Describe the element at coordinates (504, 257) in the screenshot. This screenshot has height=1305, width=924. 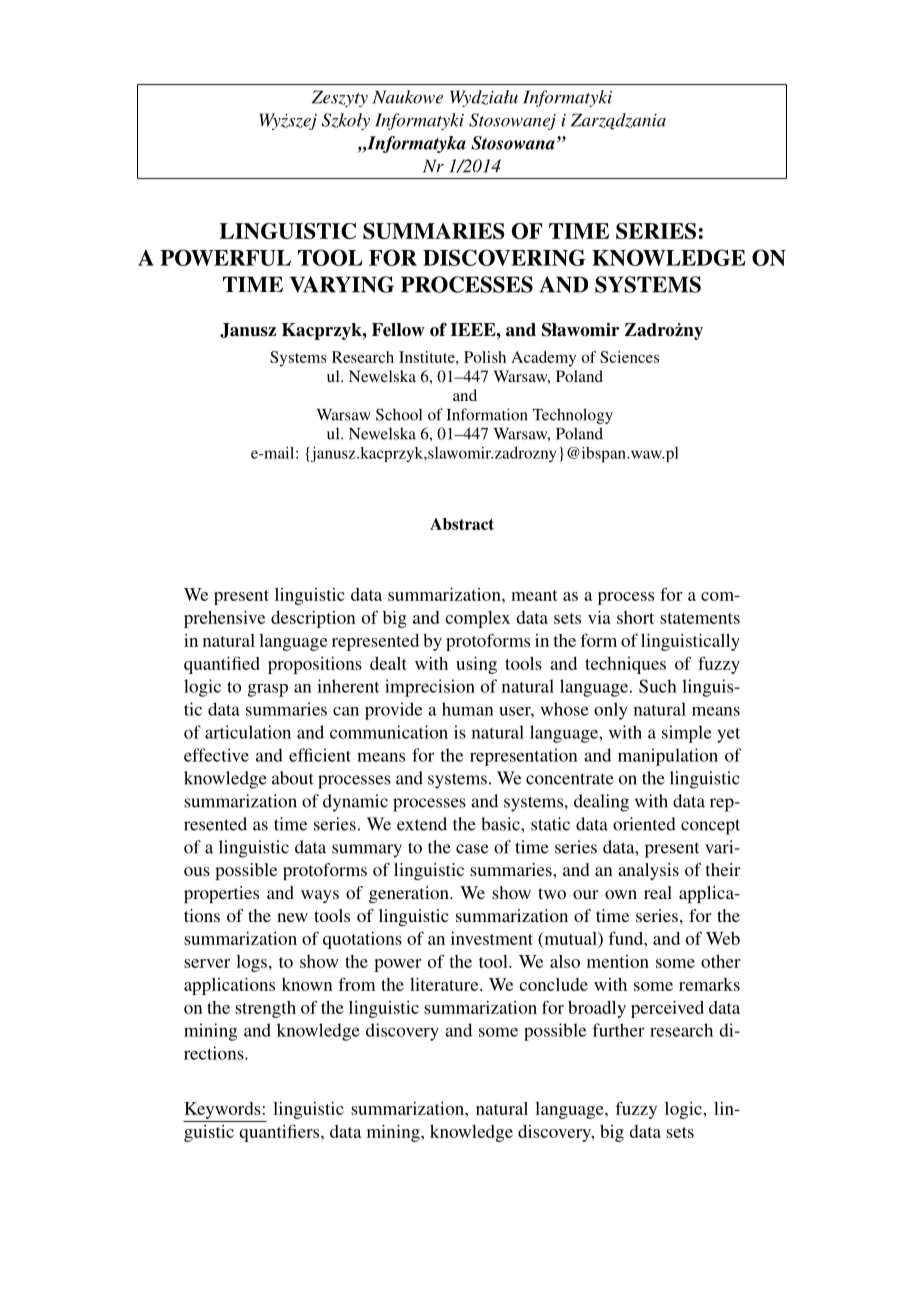
I see `DISCOVERING` at that location.
